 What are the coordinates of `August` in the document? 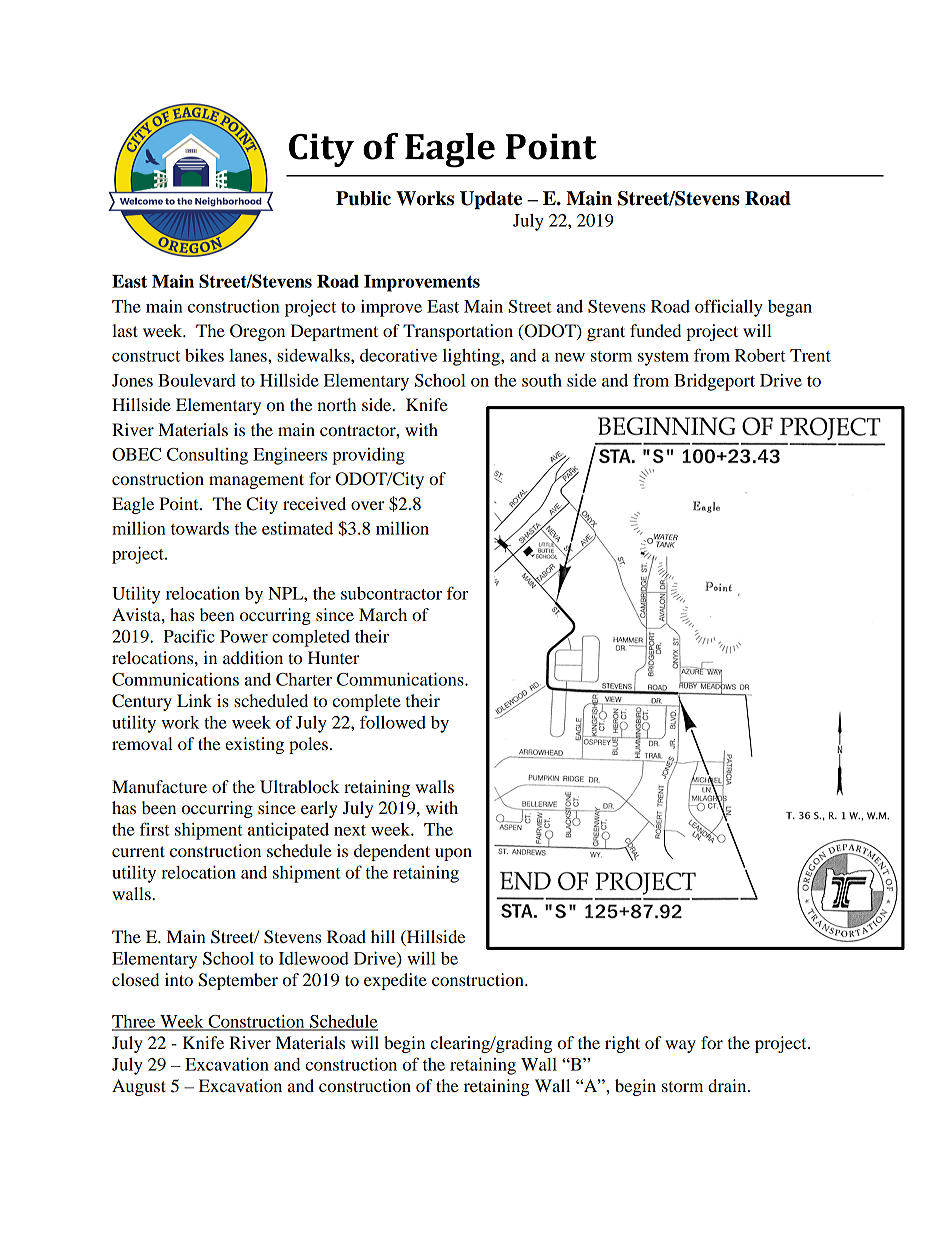 It's located at (139, 1087).
